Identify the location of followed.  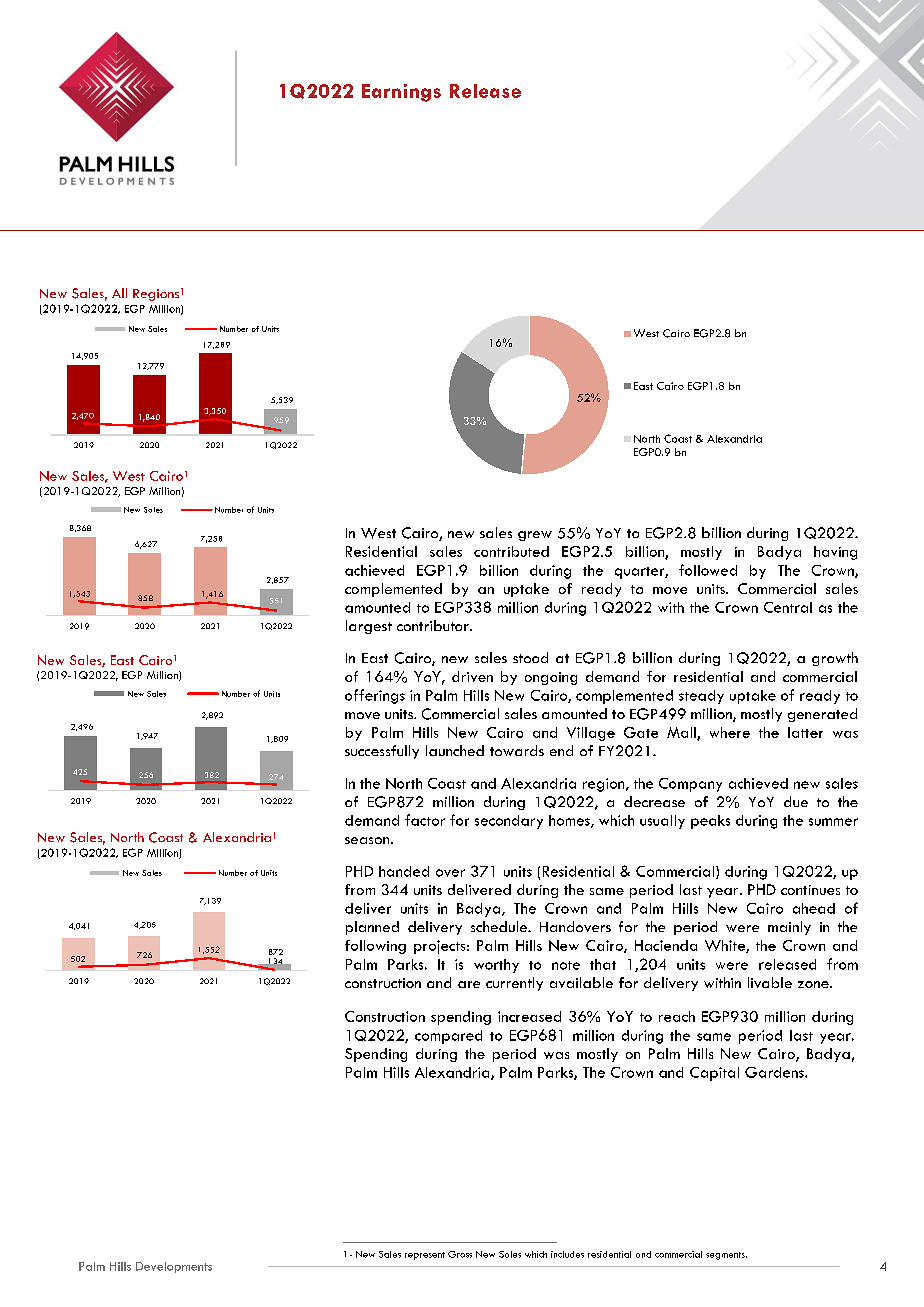
(708, 570).
